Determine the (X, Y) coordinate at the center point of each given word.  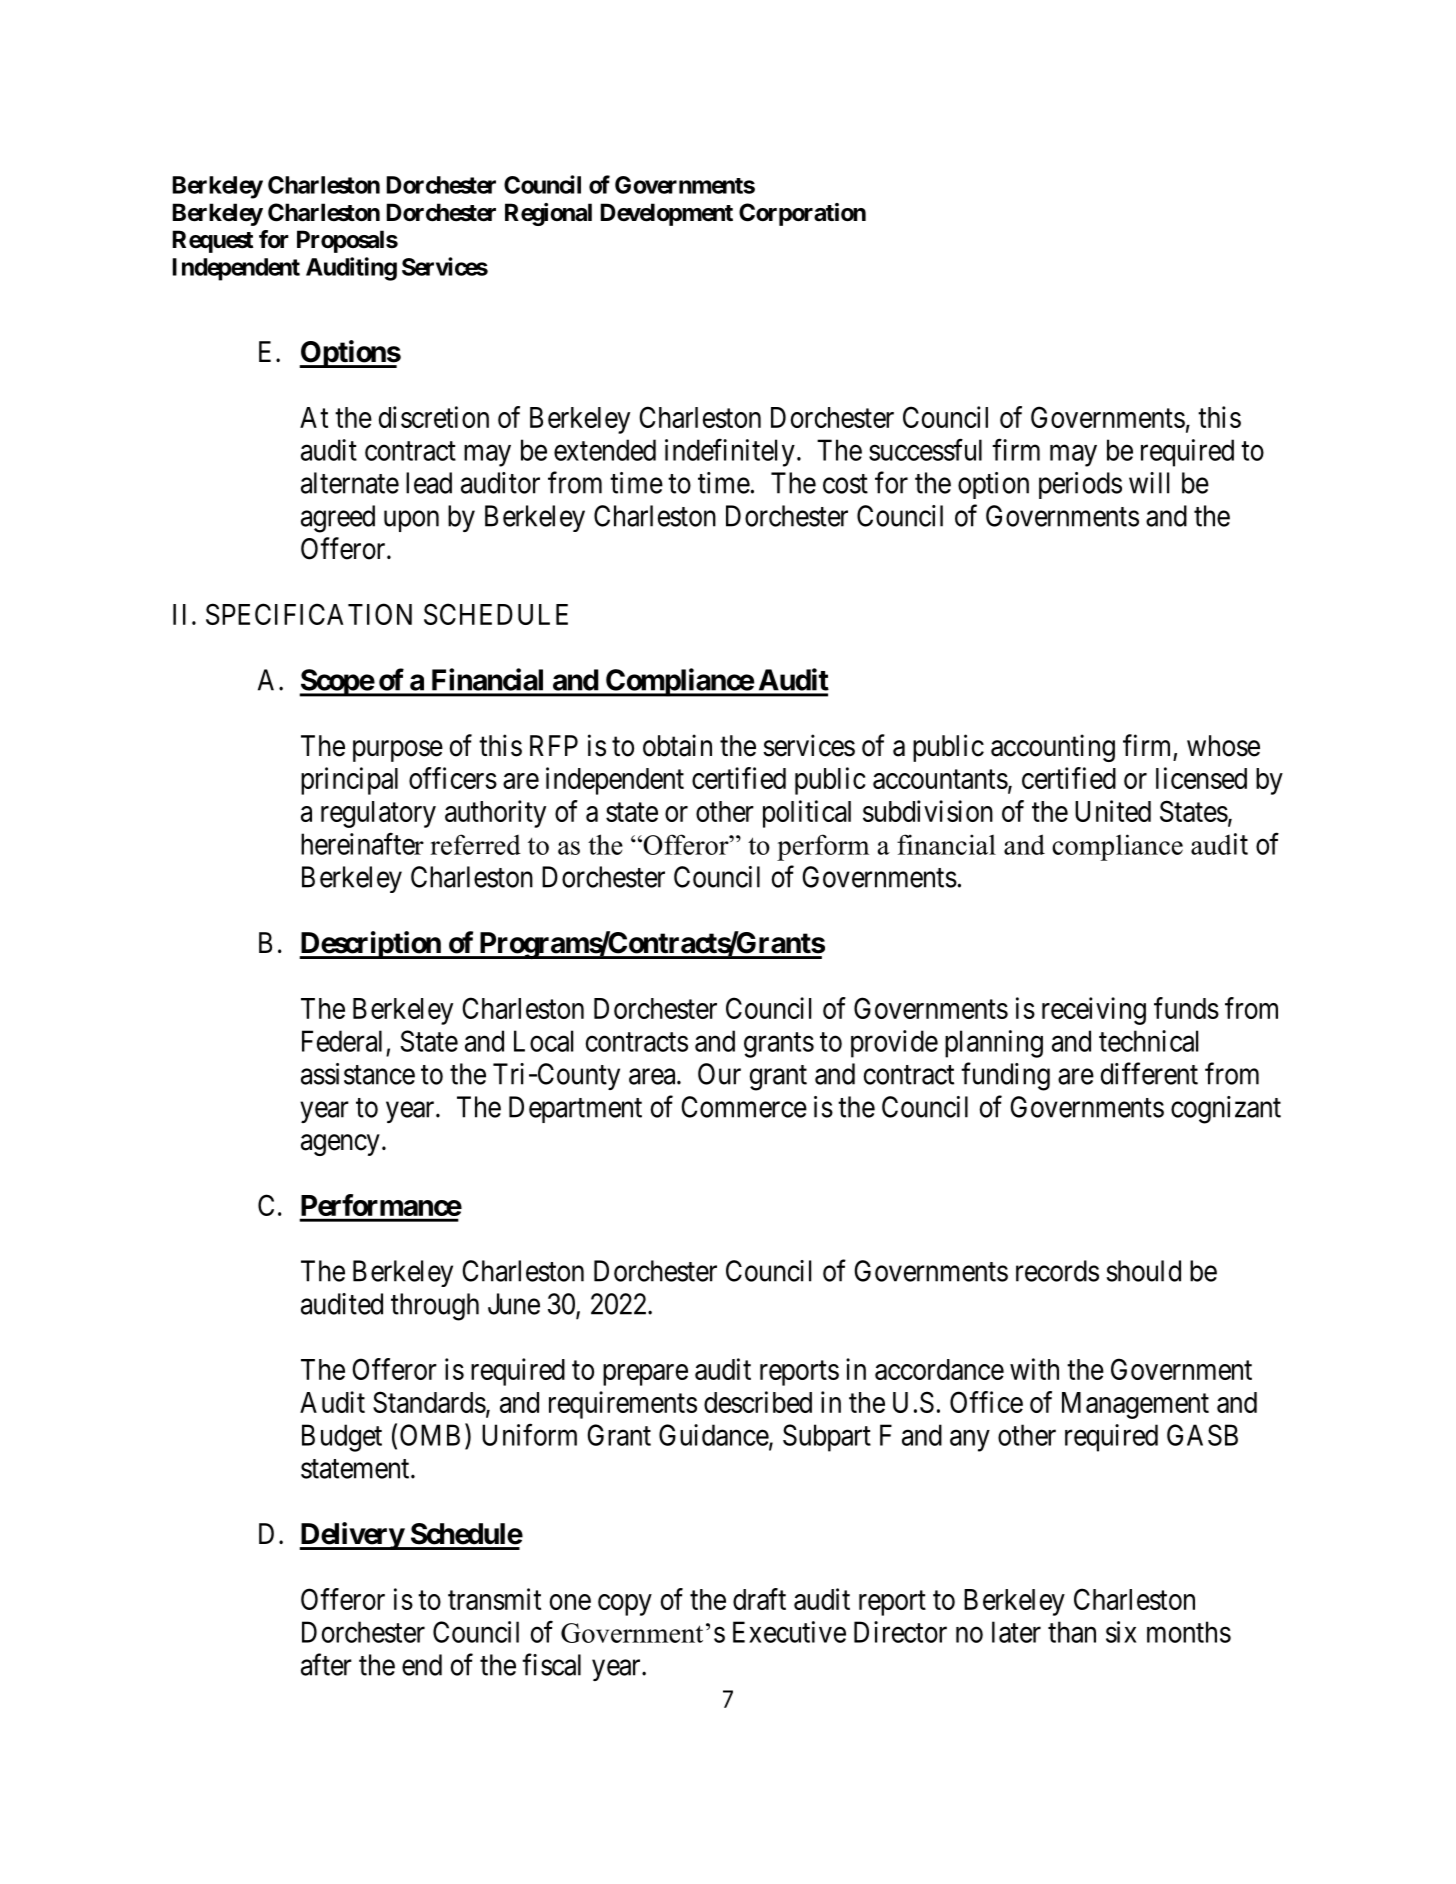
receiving (1094, 1011)
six (1121, 1632)
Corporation (802, 214)
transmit (494, 1599)
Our (719, 1074)
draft (759, 1599)
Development (667, 214)
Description (371, 945)
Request (213, 241)
